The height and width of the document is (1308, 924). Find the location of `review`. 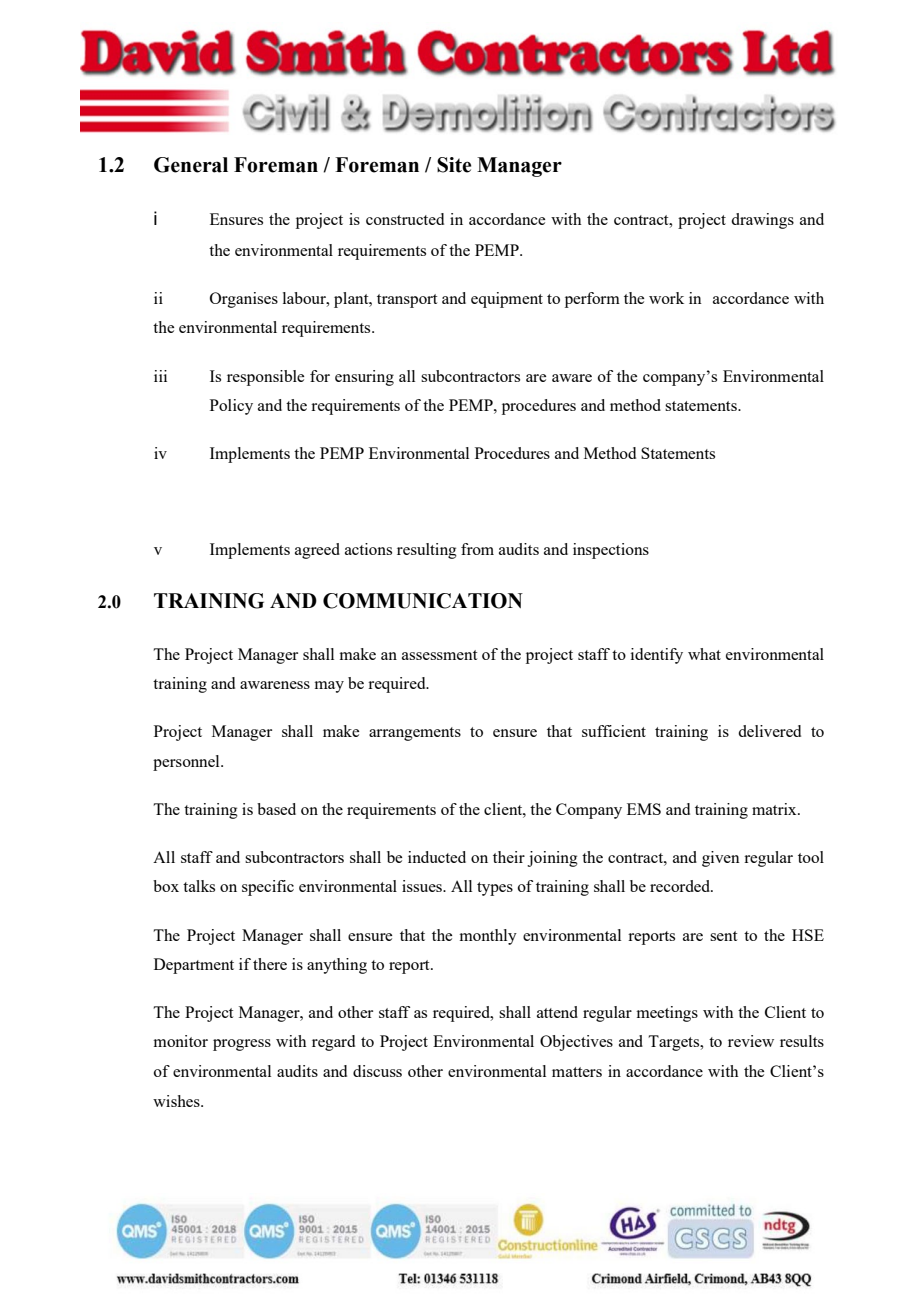

review is located at coordinates (751, 1041).
